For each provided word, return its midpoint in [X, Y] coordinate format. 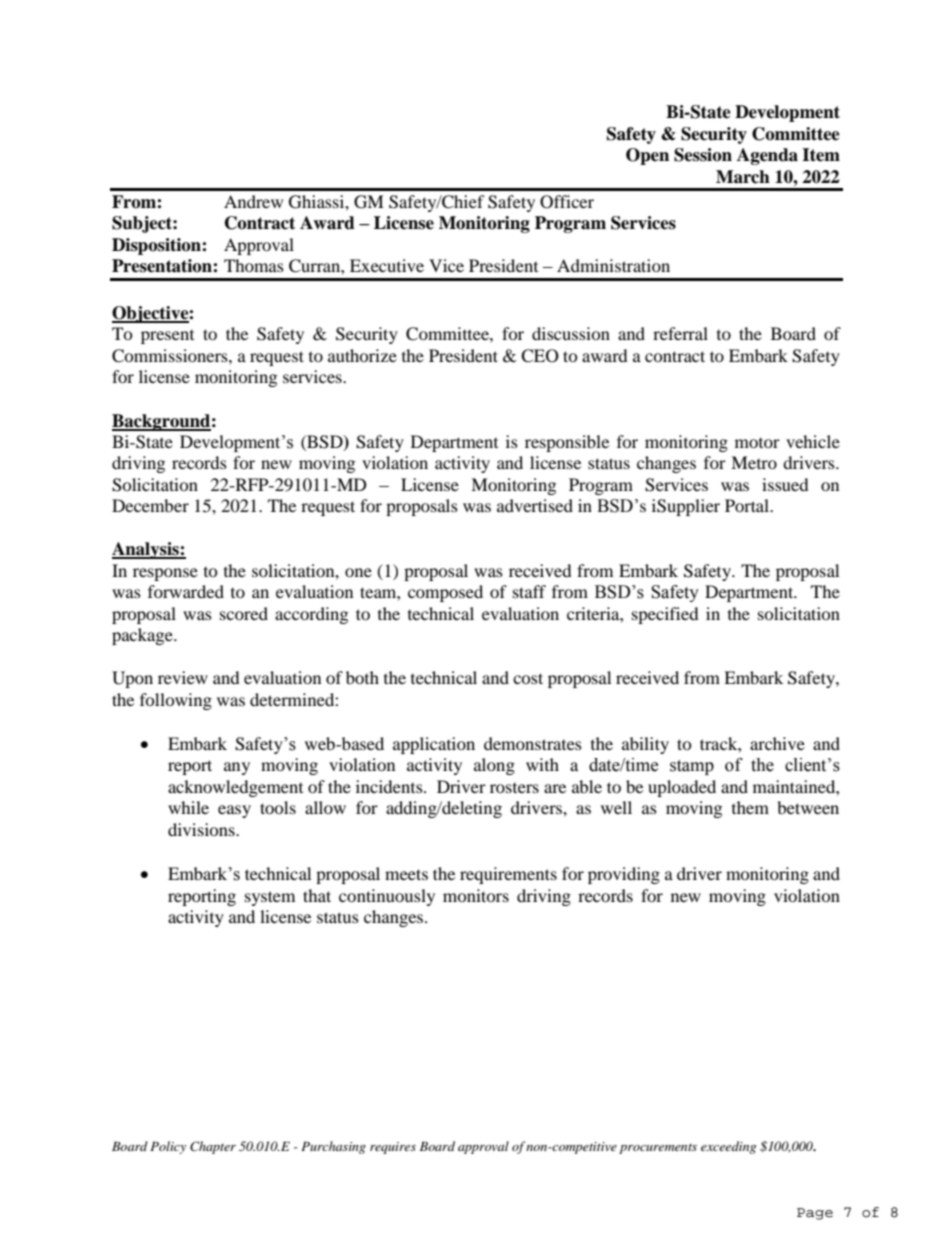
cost [528, 678]
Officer [567, 202]
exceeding [729, 1147]
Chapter [213, 1147]
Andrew [253, 201]
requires [393, 1148]
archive [777, 743]
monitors [476, 895]
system [270, 898]
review [183, 677]
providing [624, 875]
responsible [567, 443]
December [150, 505]
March [743, 177]
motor [757, 443]
